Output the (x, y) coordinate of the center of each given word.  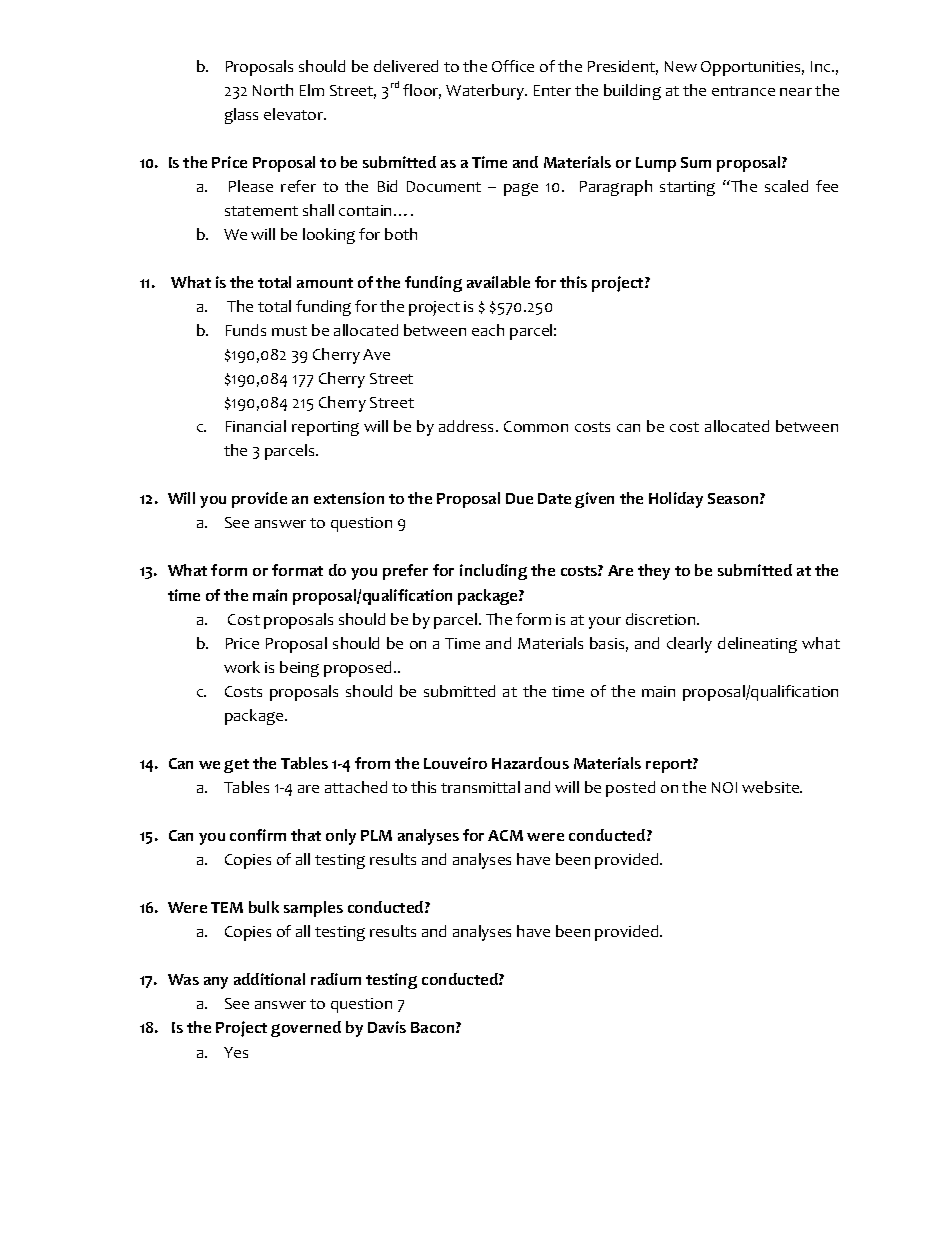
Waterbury (486, 92)
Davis (387, 1027)
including (493, 572)
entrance (743, 91)
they (654, 572)
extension (349, 498)
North (273, 90)
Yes (236, 1052)
